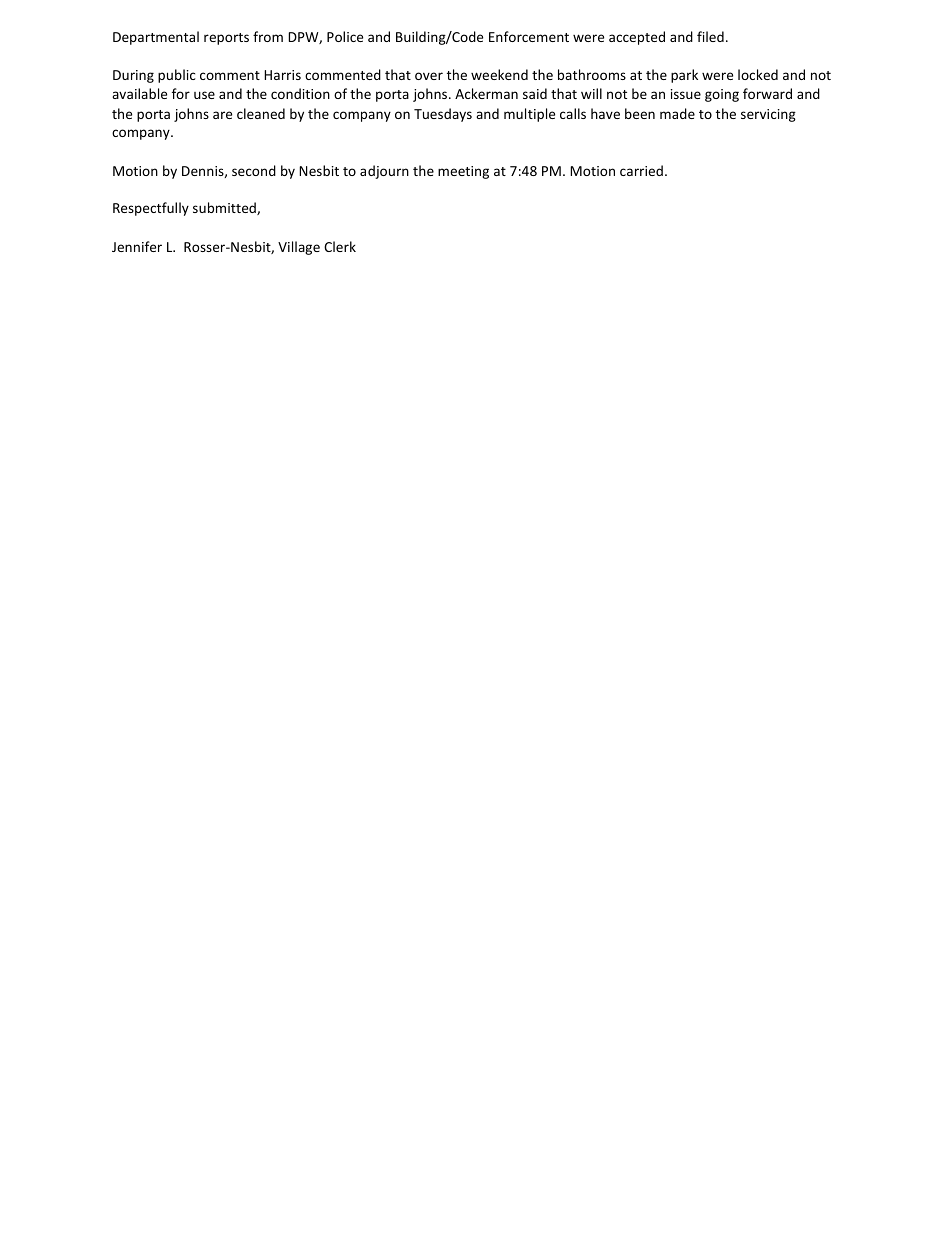  What do you see at coordinates (443, 115) in the screenshot?
I see `Tuesdays` at bounding box center [443, 115].
